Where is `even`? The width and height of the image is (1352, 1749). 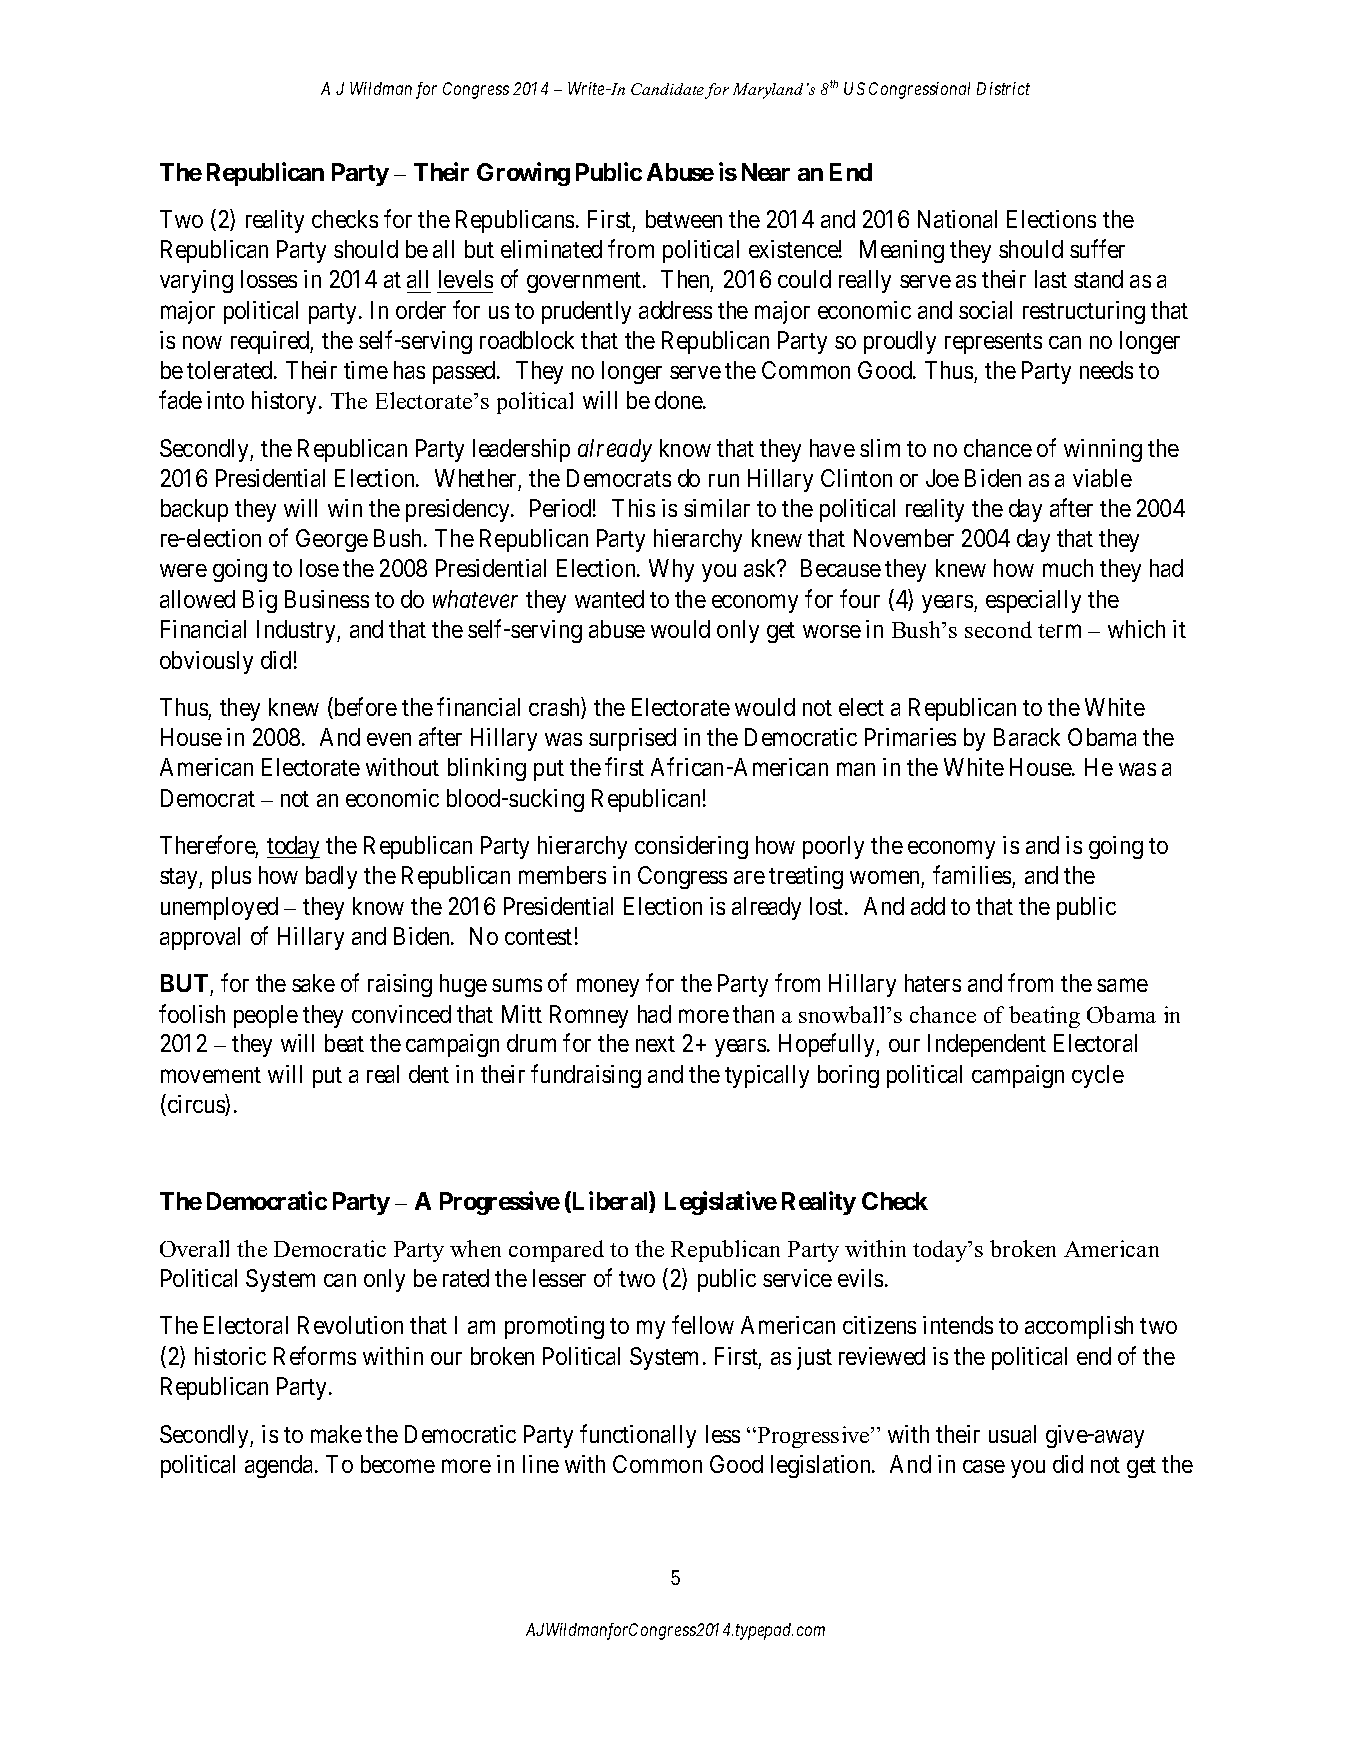
even is located at coordinates (389, 739).
